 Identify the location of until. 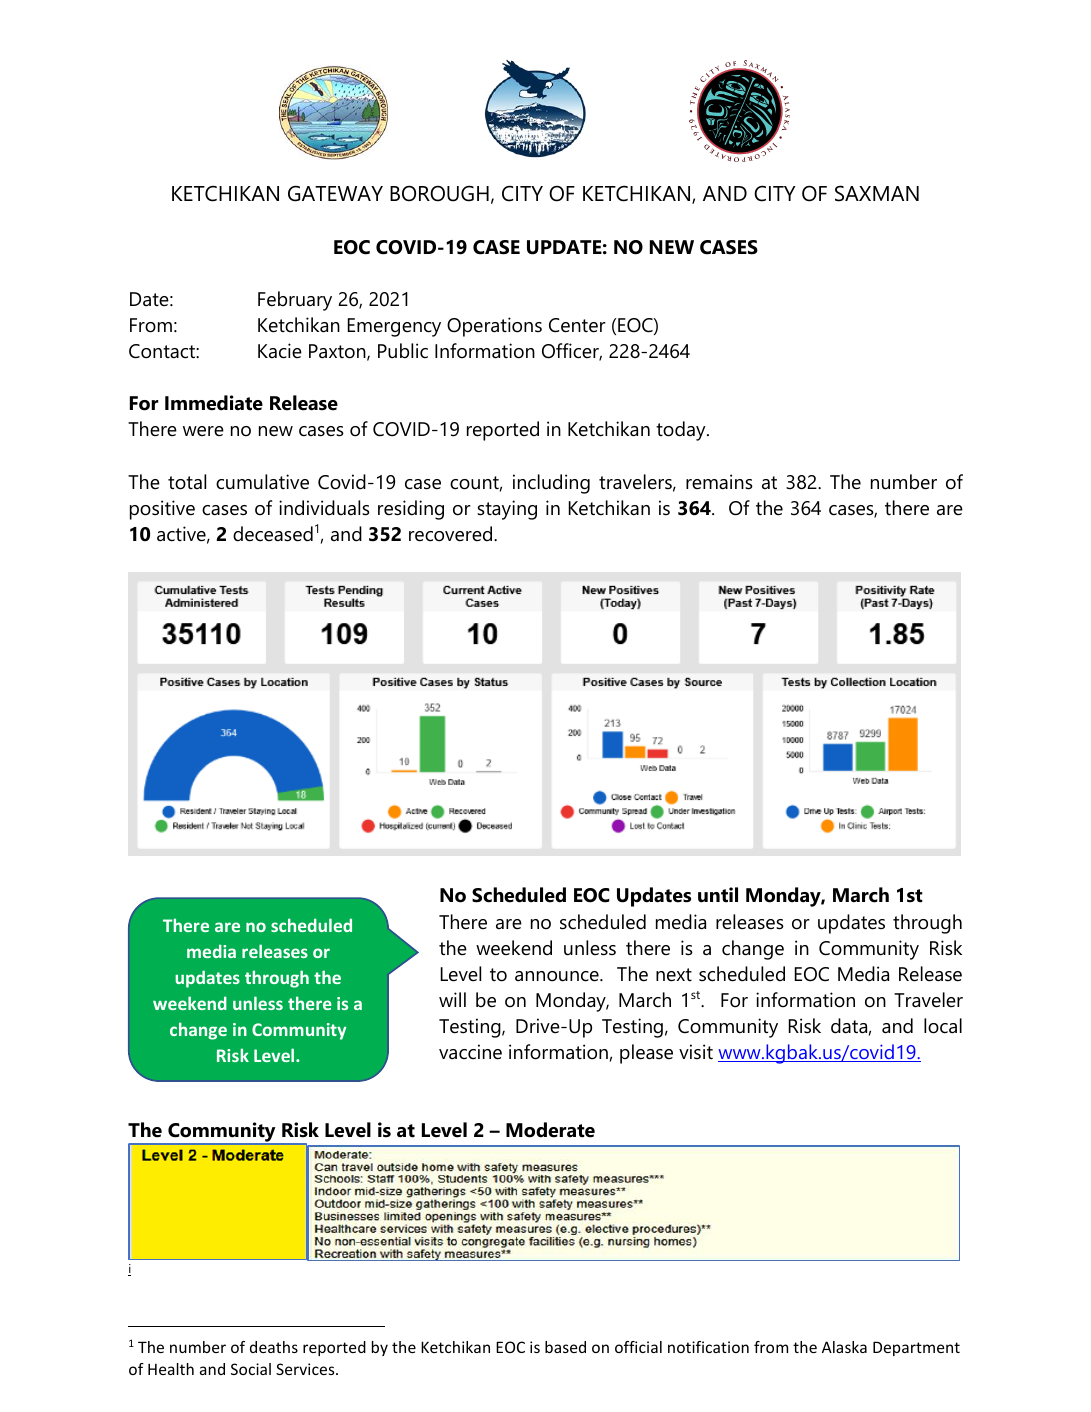
(718, 895).
